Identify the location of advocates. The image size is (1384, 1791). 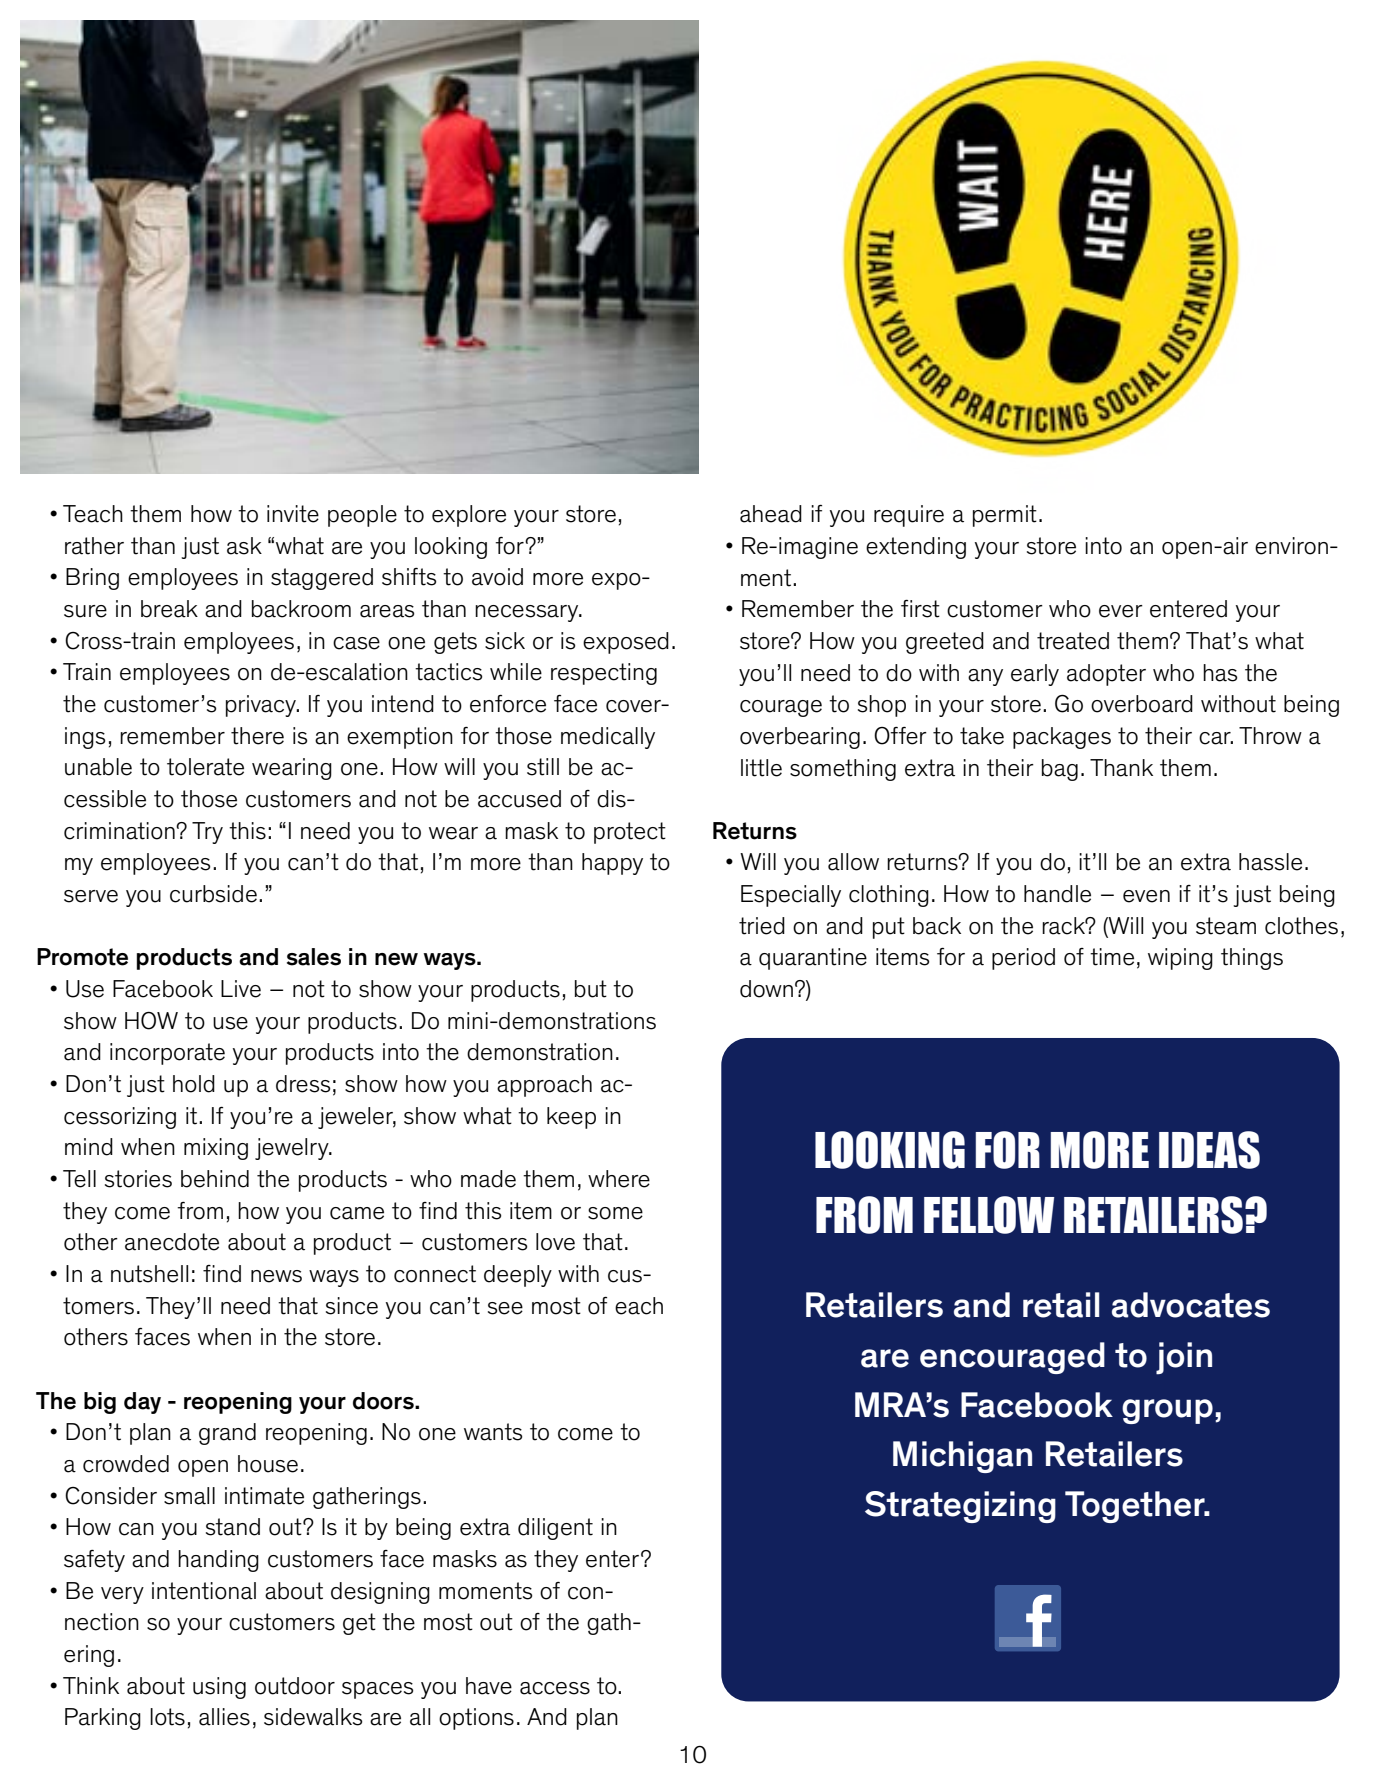
(1191, 1305).
